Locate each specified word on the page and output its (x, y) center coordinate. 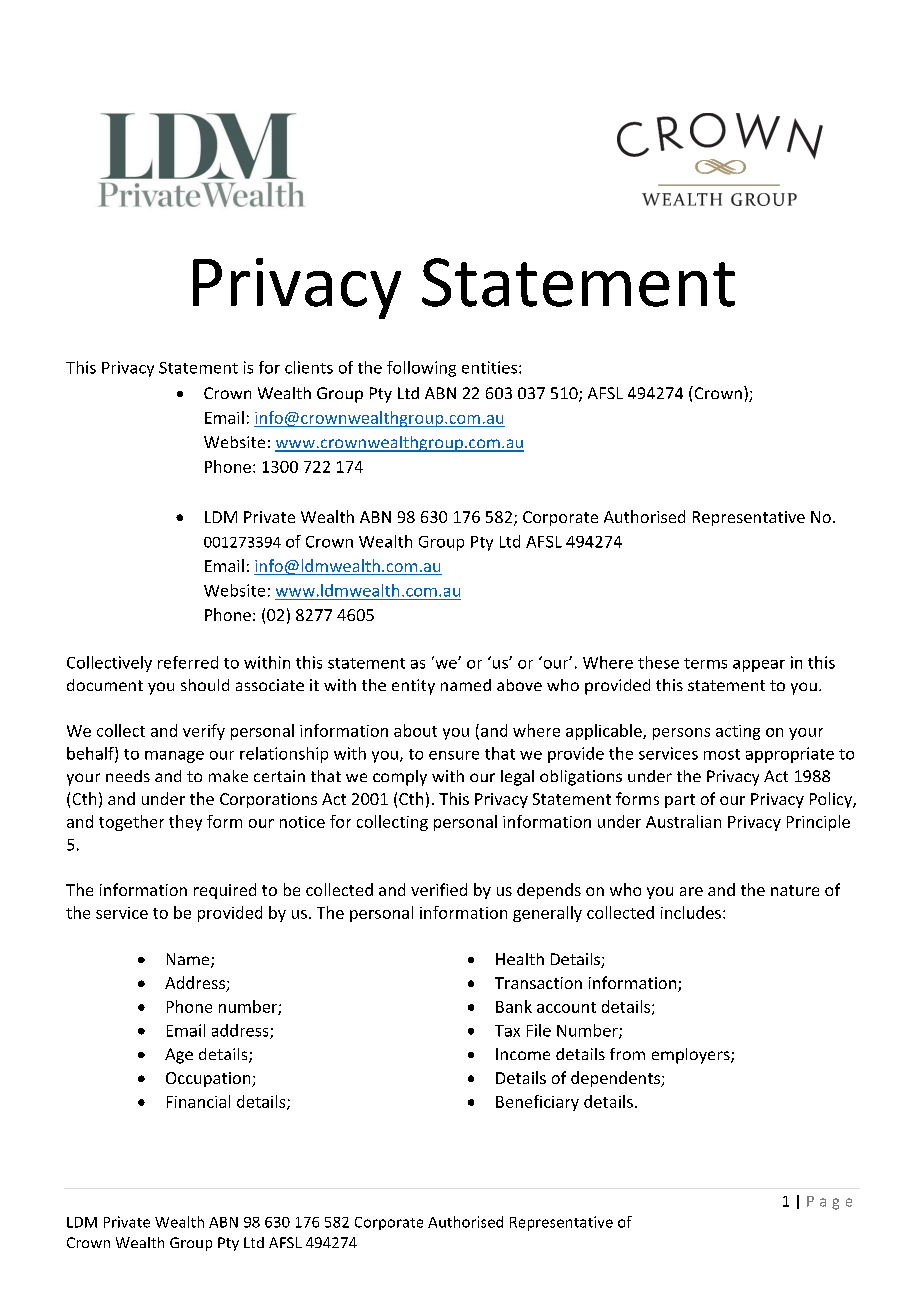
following (421, 369)
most (722, 754)
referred (188, 662)
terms (705, 663)
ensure (454, 755)
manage (174, 757)
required (225, 891)
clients (309, 367)
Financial (198, 1101)
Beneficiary (537, 1103)
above (519, 685)
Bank (514, 1006)
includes (691, 912)
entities (491, 367)
